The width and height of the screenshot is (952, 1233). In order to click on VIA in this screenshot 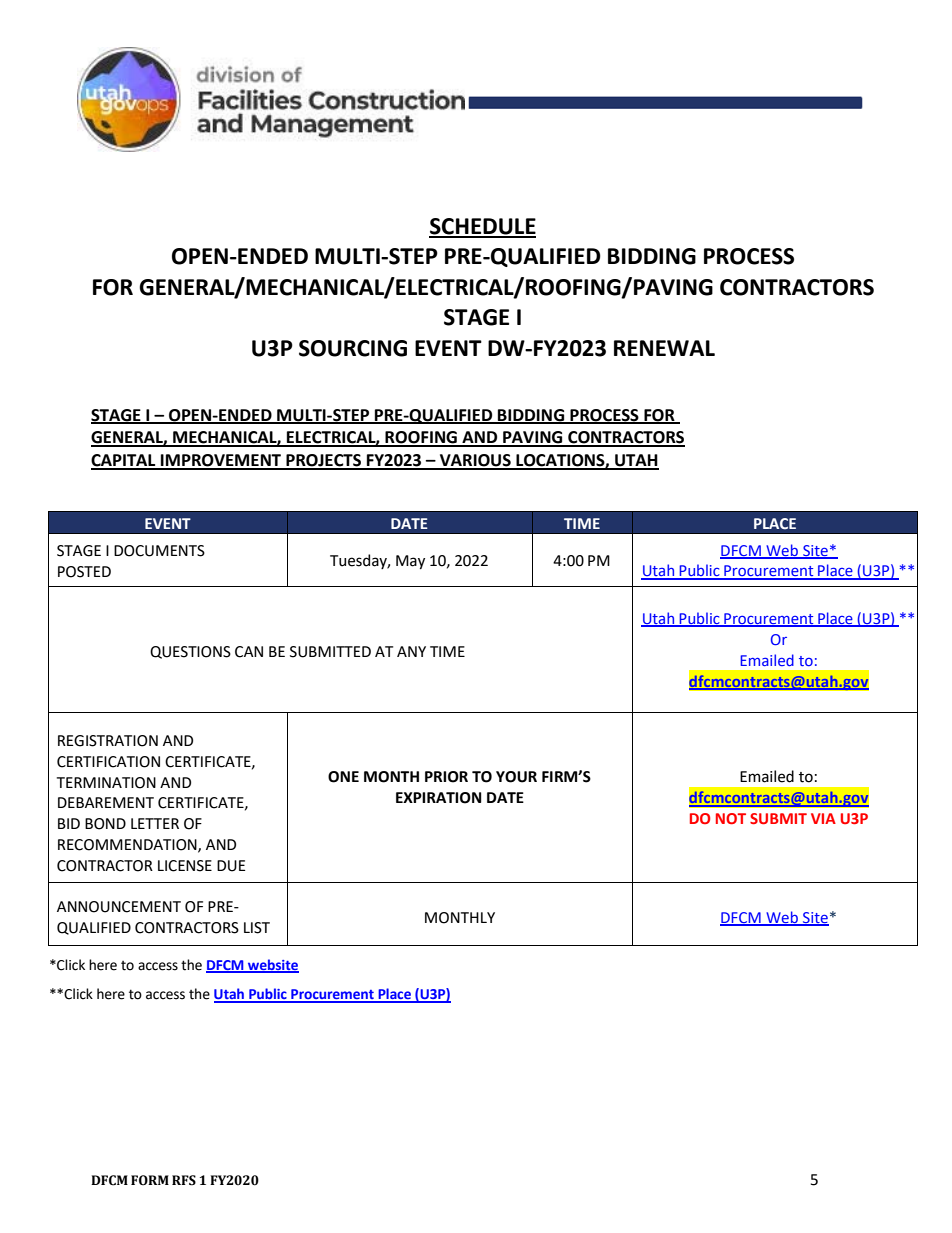, I will do `click(823, 818)`.
